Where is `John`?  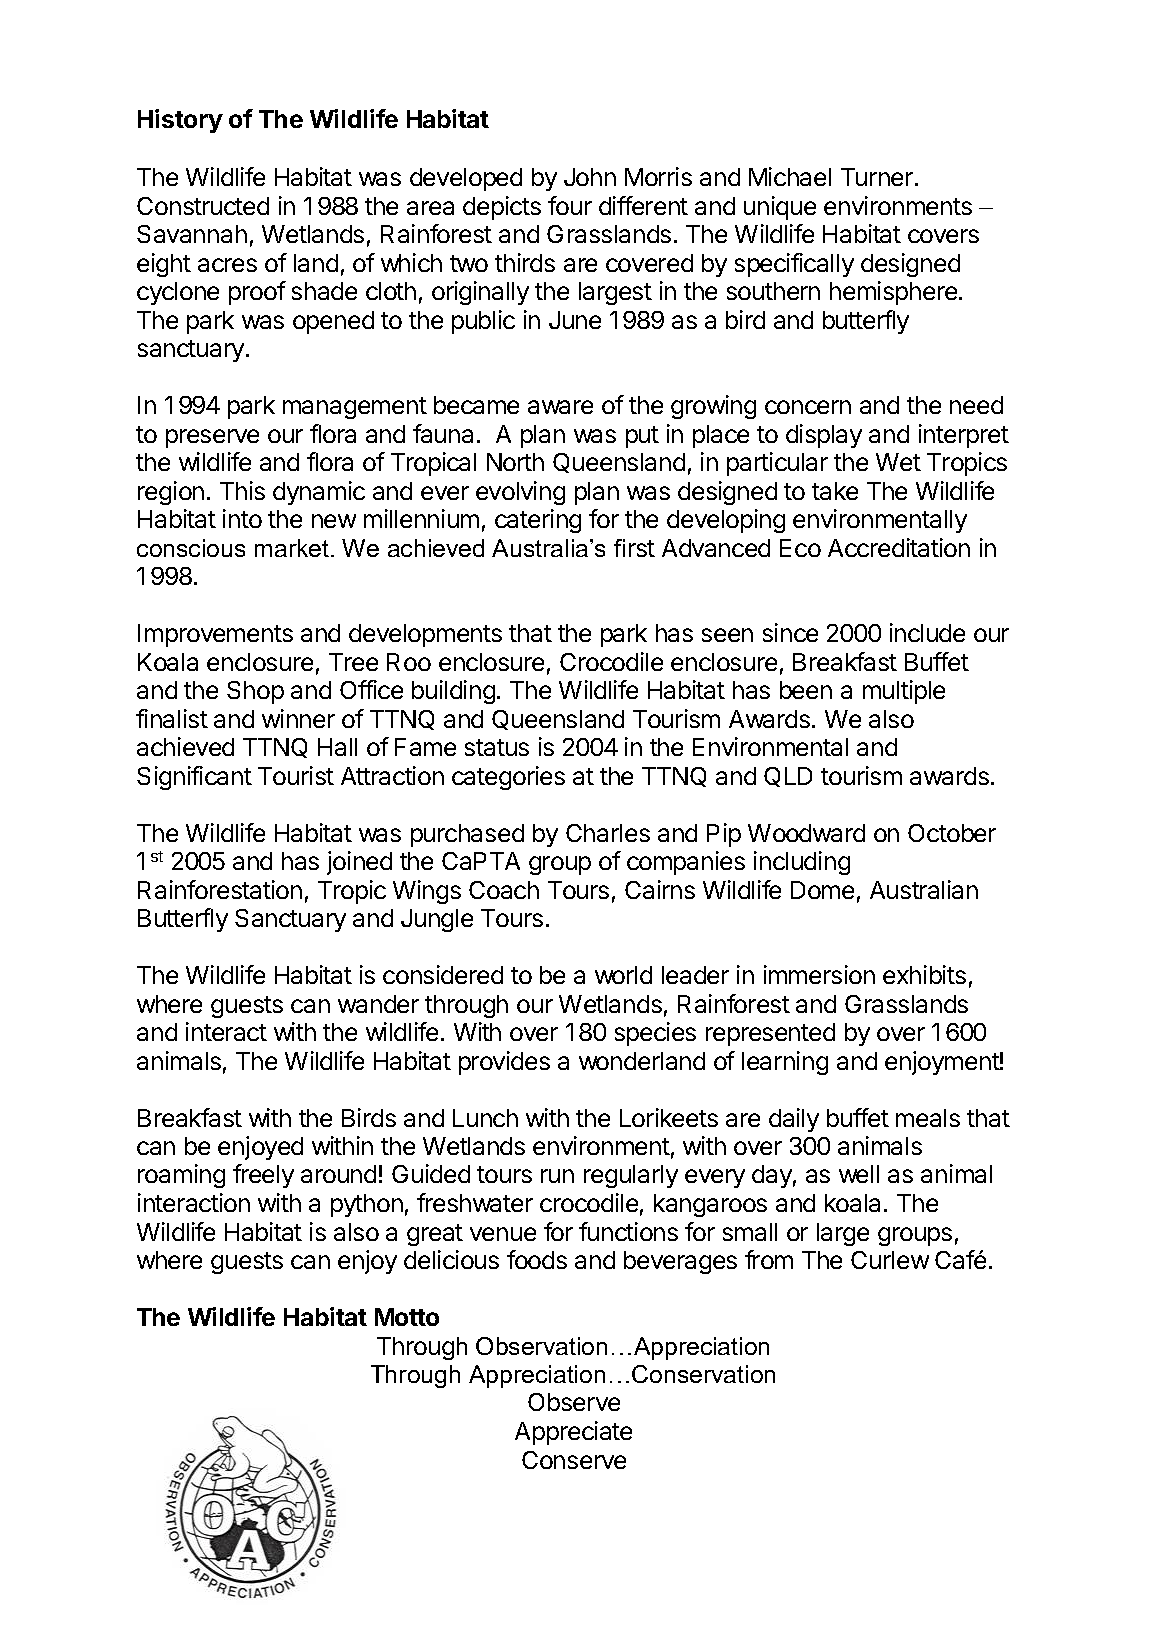
John is located at coordinates (590, 177).
